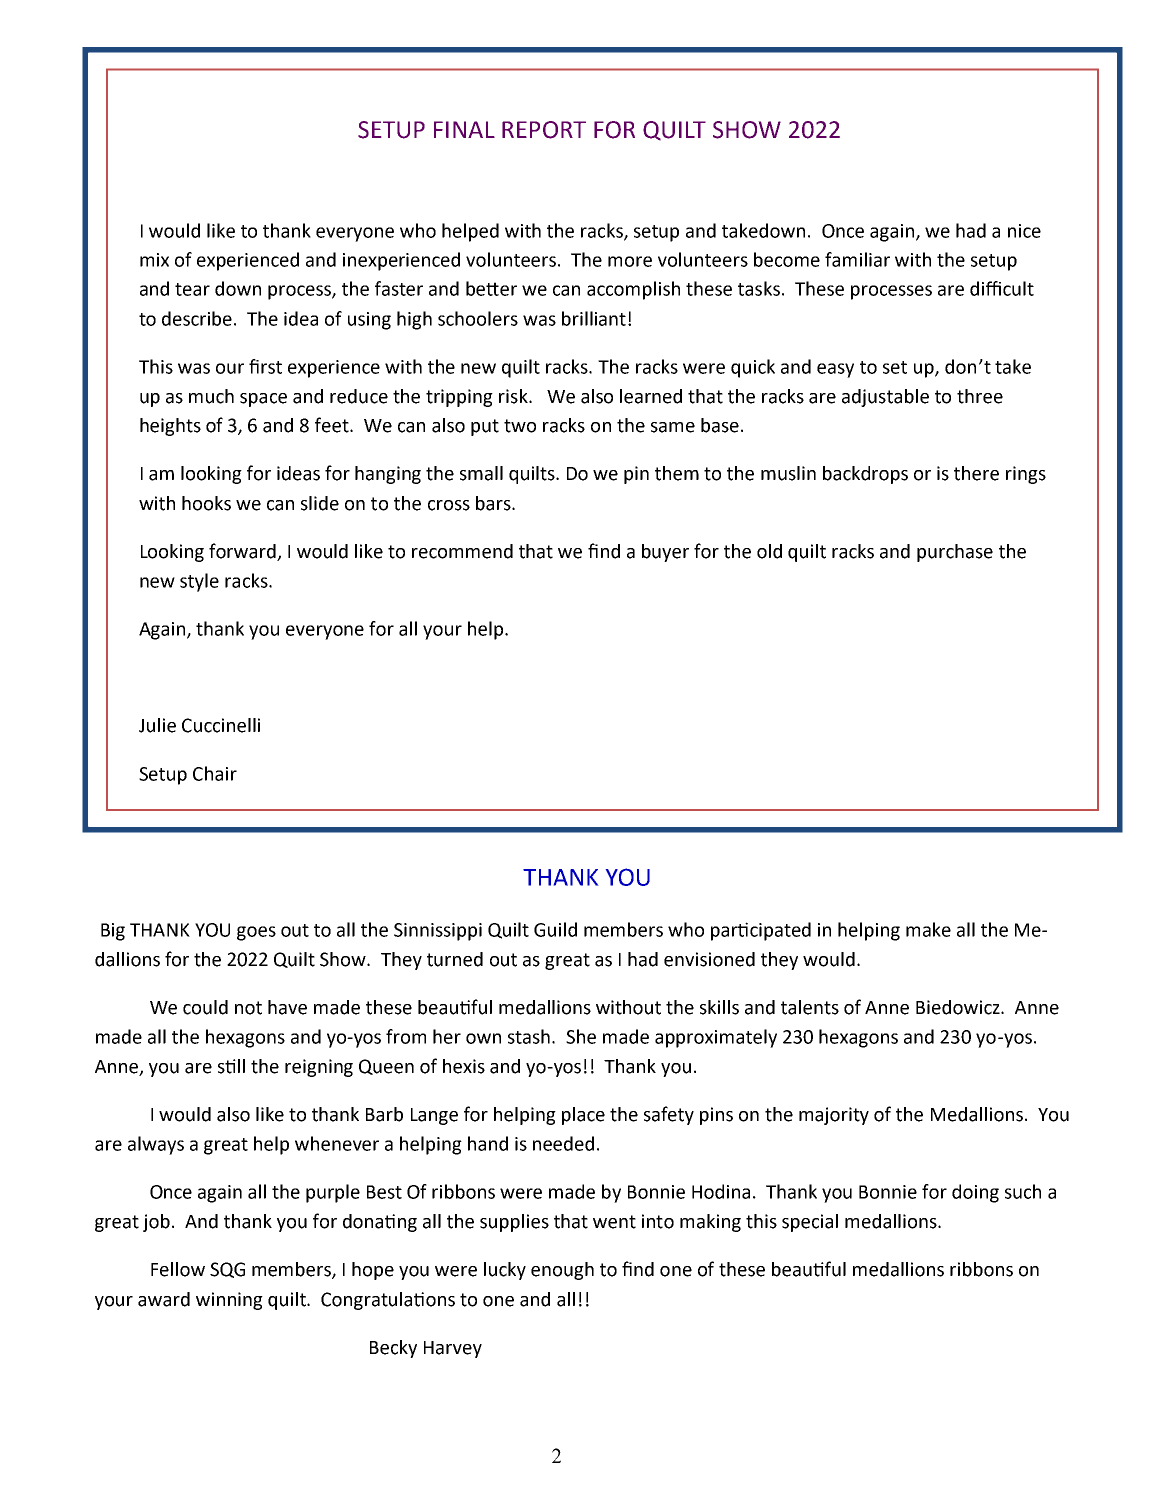 The height and width of the document is (1503, 1161). What do you see at coordinates (154, 260) in the document?
I see `mix` at bounding box center [154, 260].
